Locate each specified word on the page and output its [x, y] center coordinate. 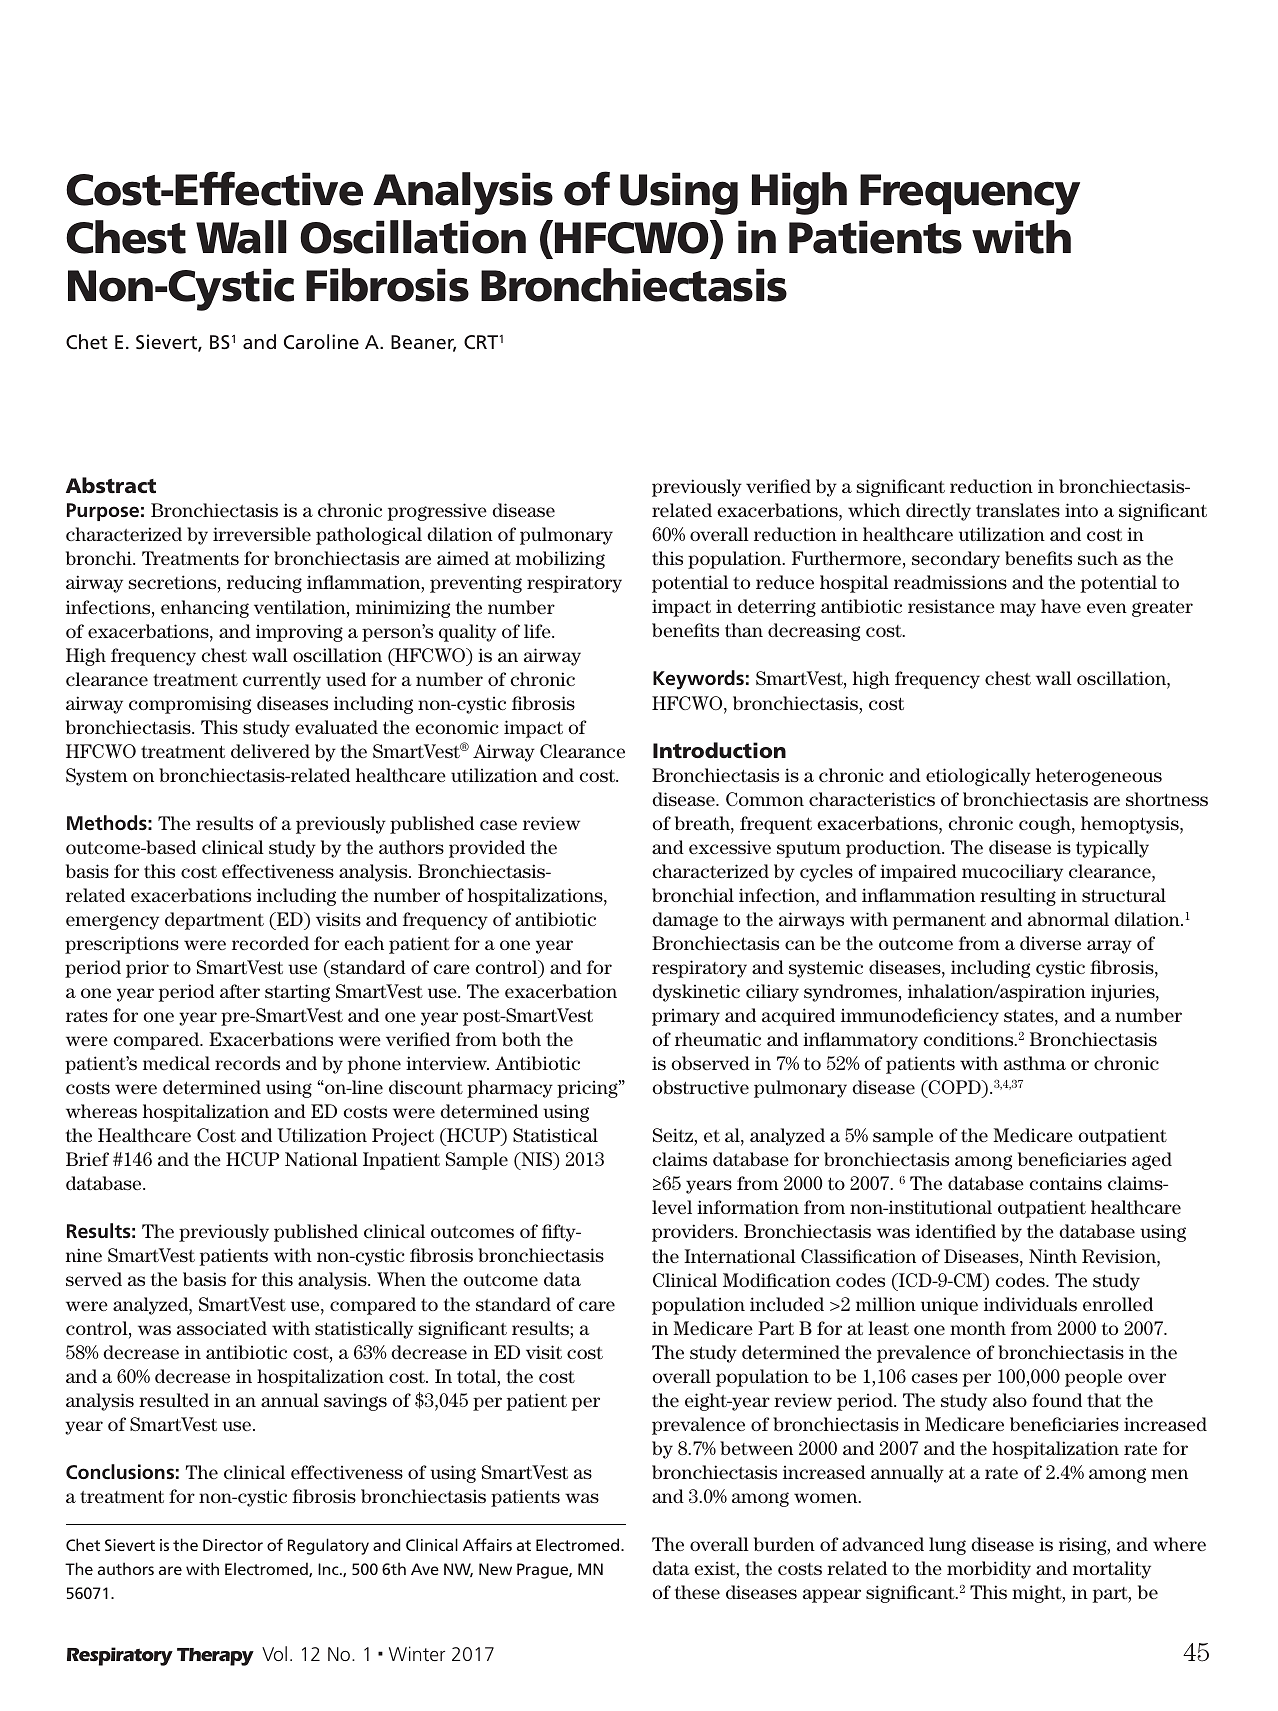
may [1018, 610]
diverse [1050, 943]
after [240, 991]
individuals [1030, 1304]
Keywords [698, 680]
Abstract [111, 485]
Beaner [423, 343]
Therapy [215, 1657]
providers [694, 1233]
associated [222, 1328]
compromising [190, 705]
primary [686, 1017]
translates [1018, 510]
